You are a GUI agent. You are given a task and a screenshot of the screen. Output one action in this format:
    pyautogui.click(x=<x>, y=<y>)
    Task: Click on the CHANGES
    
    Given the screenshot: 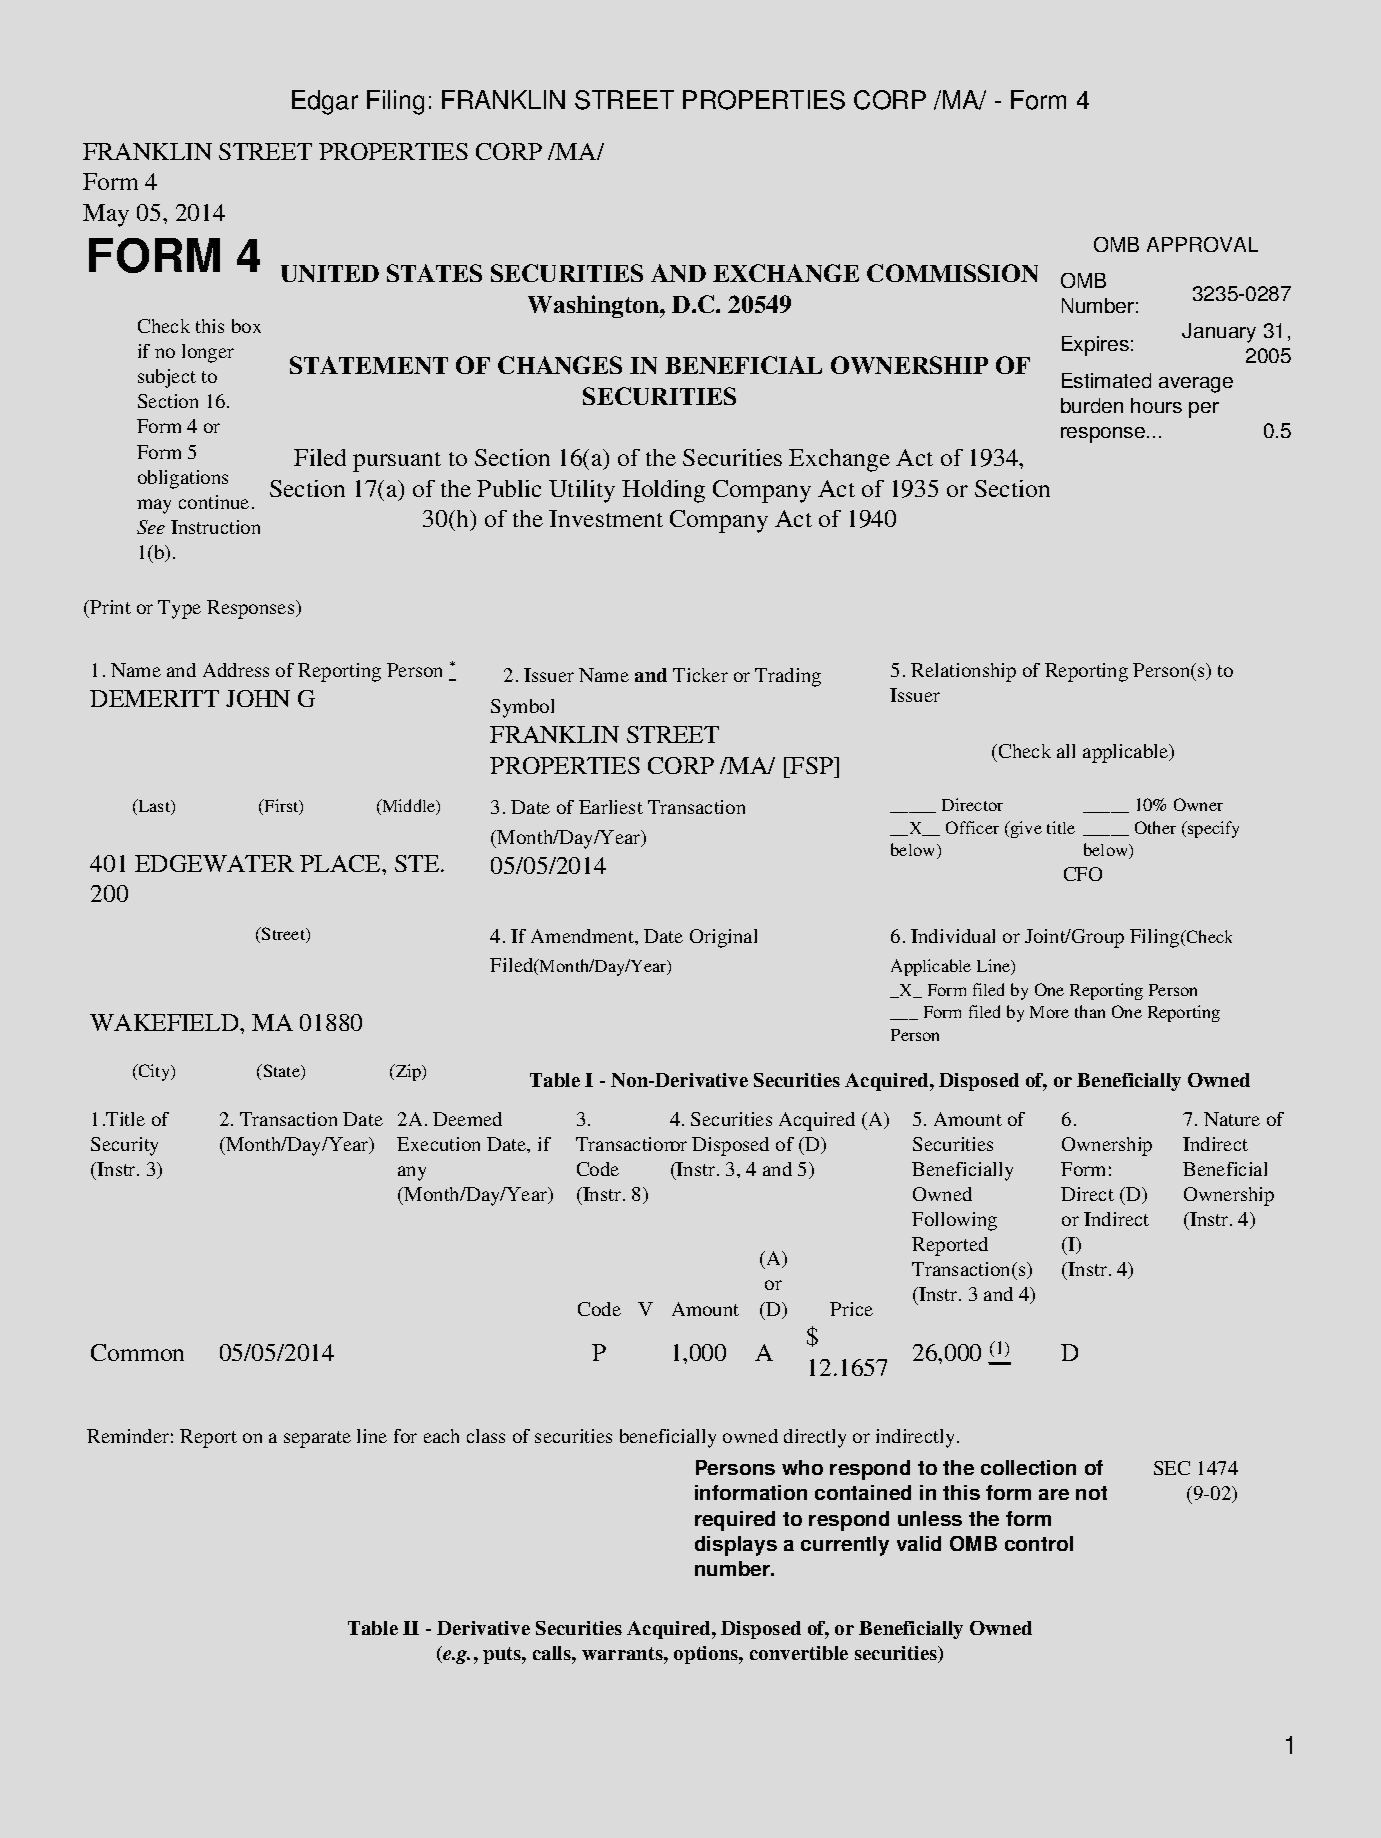 What is the action you would take?
    pyautogui.click(x=560, y=365)
